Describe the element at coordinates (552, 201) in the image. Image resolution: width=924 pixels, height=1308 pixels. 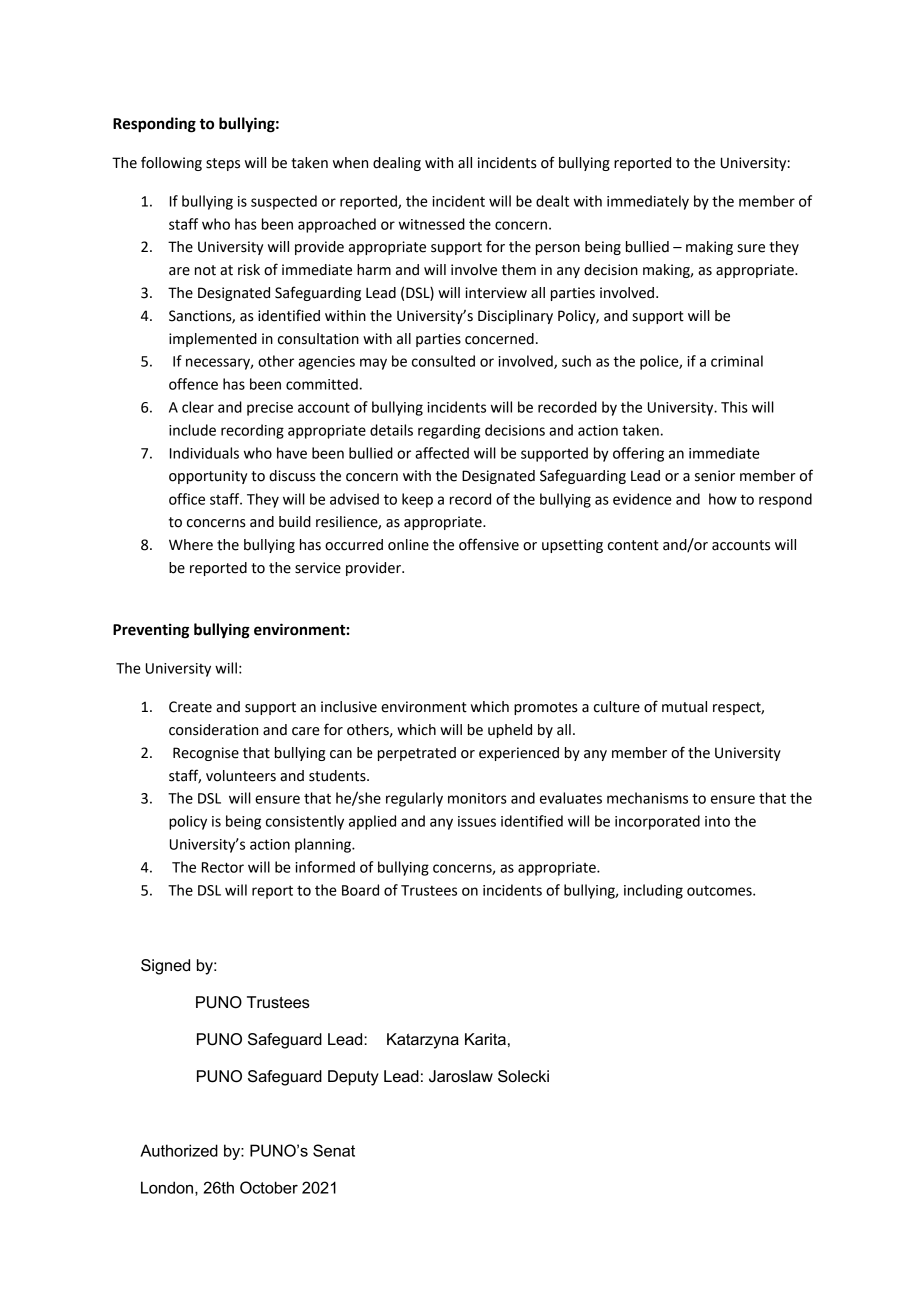
I see `dealt` at that location.
